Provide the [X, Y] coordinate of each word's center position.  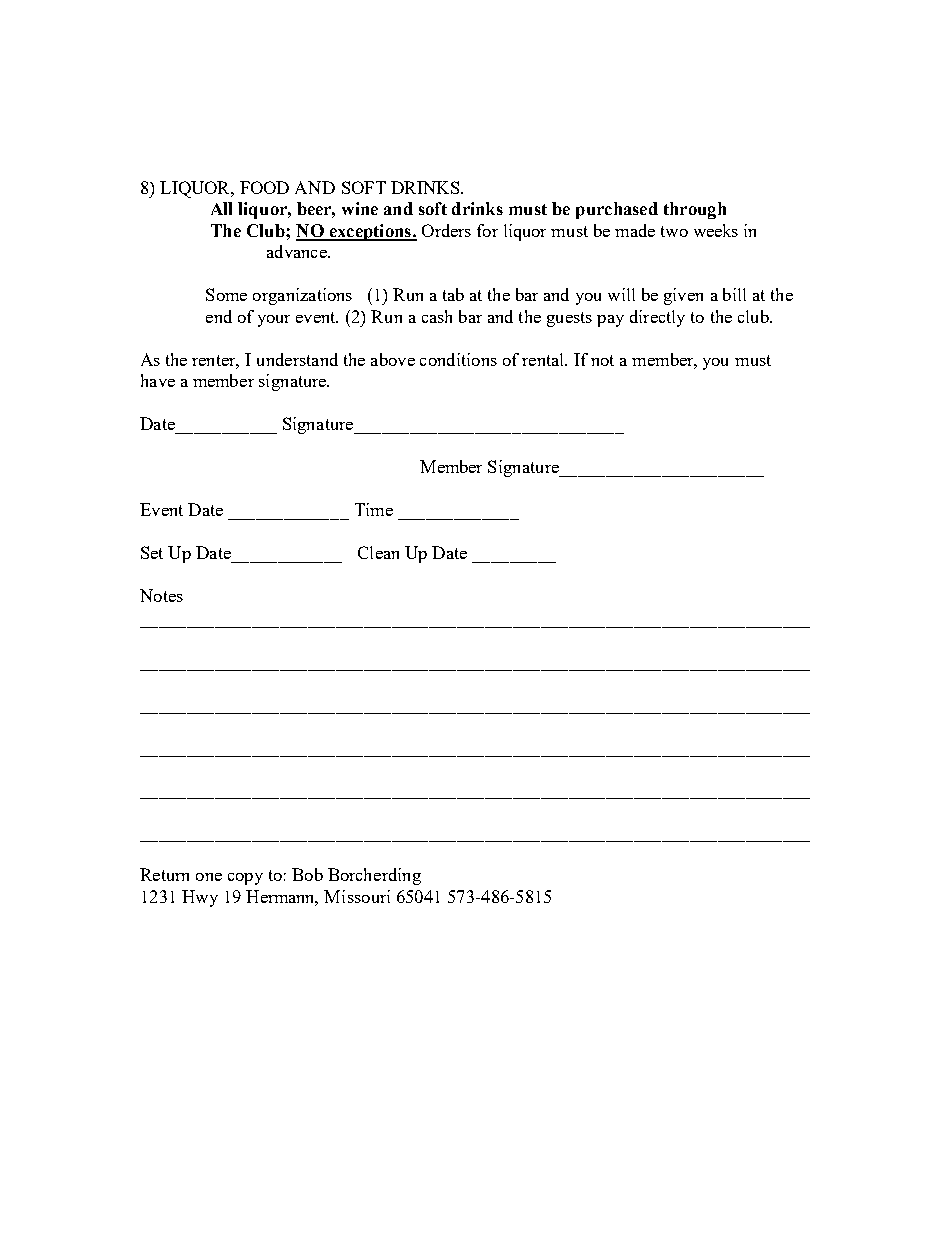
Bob [307, 874]
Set [152, 552]
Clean [378, 552]
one [209, 877]
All [221, 208]
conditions [458, 359]
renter [215, 362]
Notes [161, 595]
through [695, 210]
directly [657, 318]
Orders [446, 230]
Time [374, 509]
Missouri [357, 896]
